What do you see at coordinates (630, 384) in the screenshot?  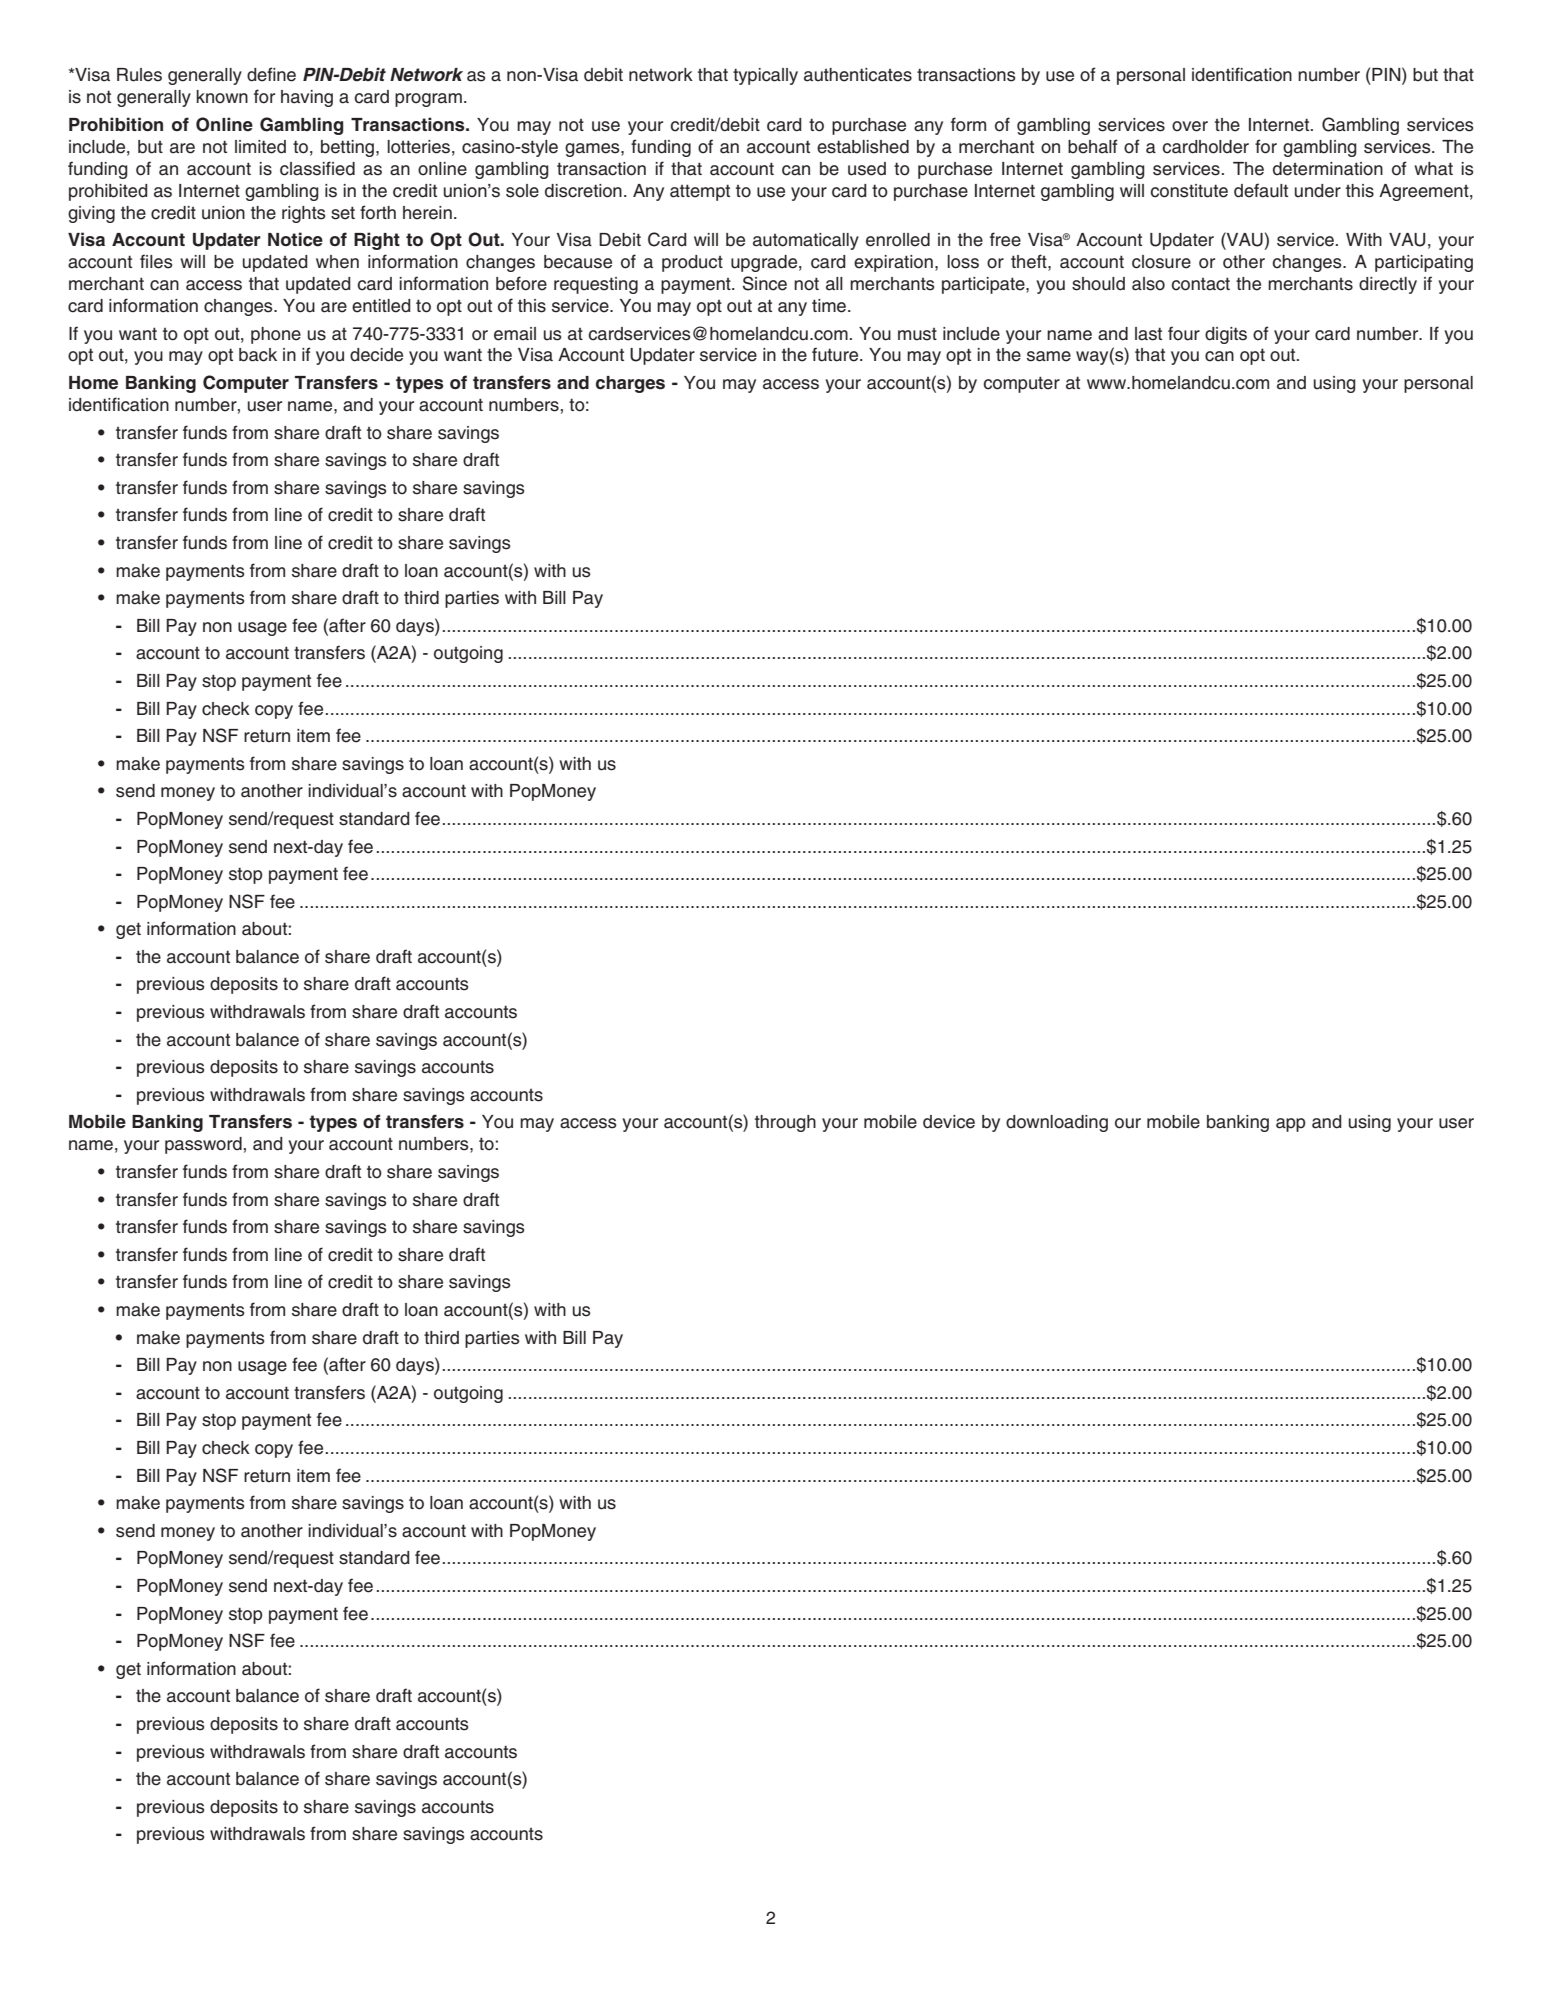 I see `charges` at bounding box center [630, 384].
